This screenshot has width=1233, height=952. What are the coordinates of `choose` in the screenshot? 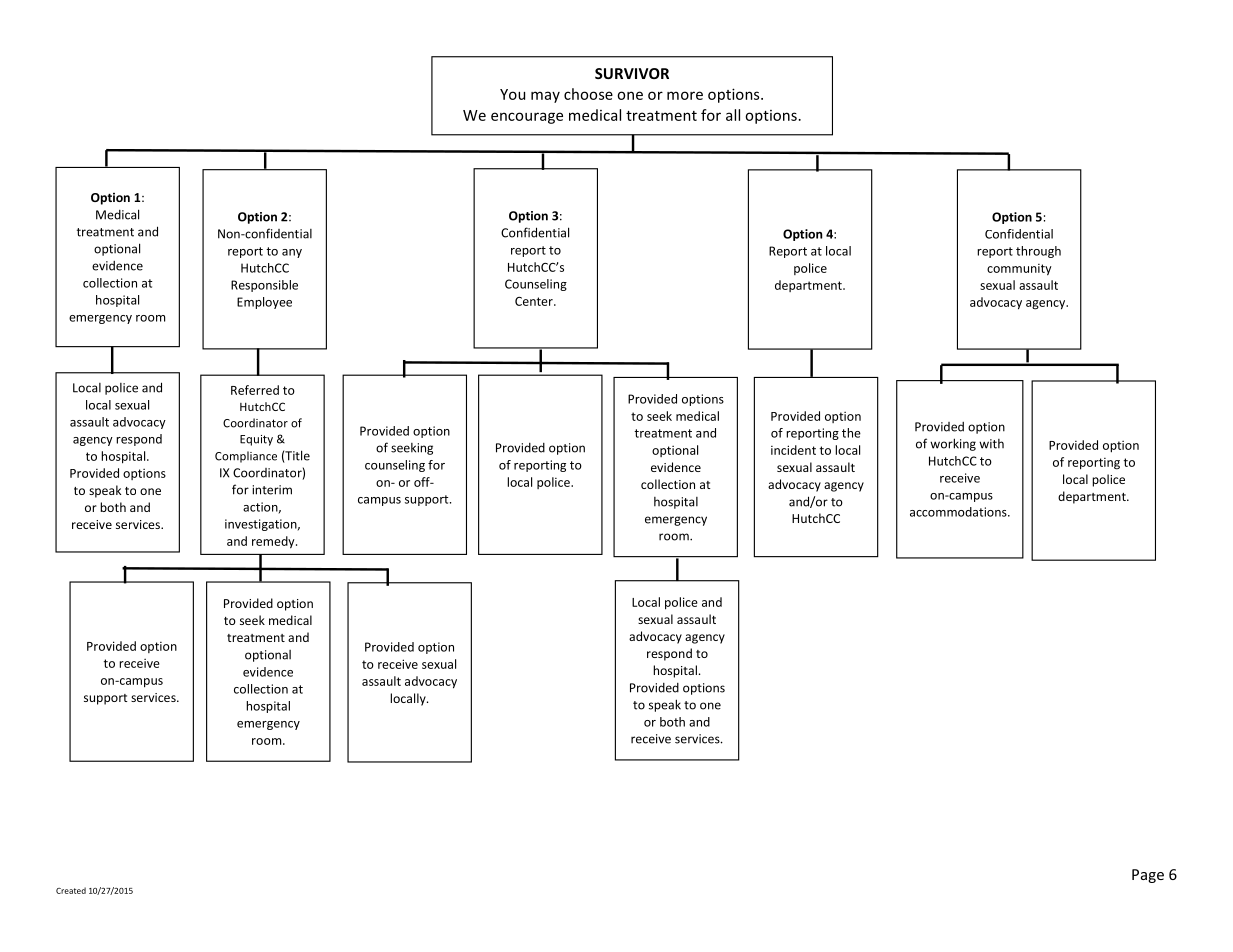 It's located at (588, 94).
